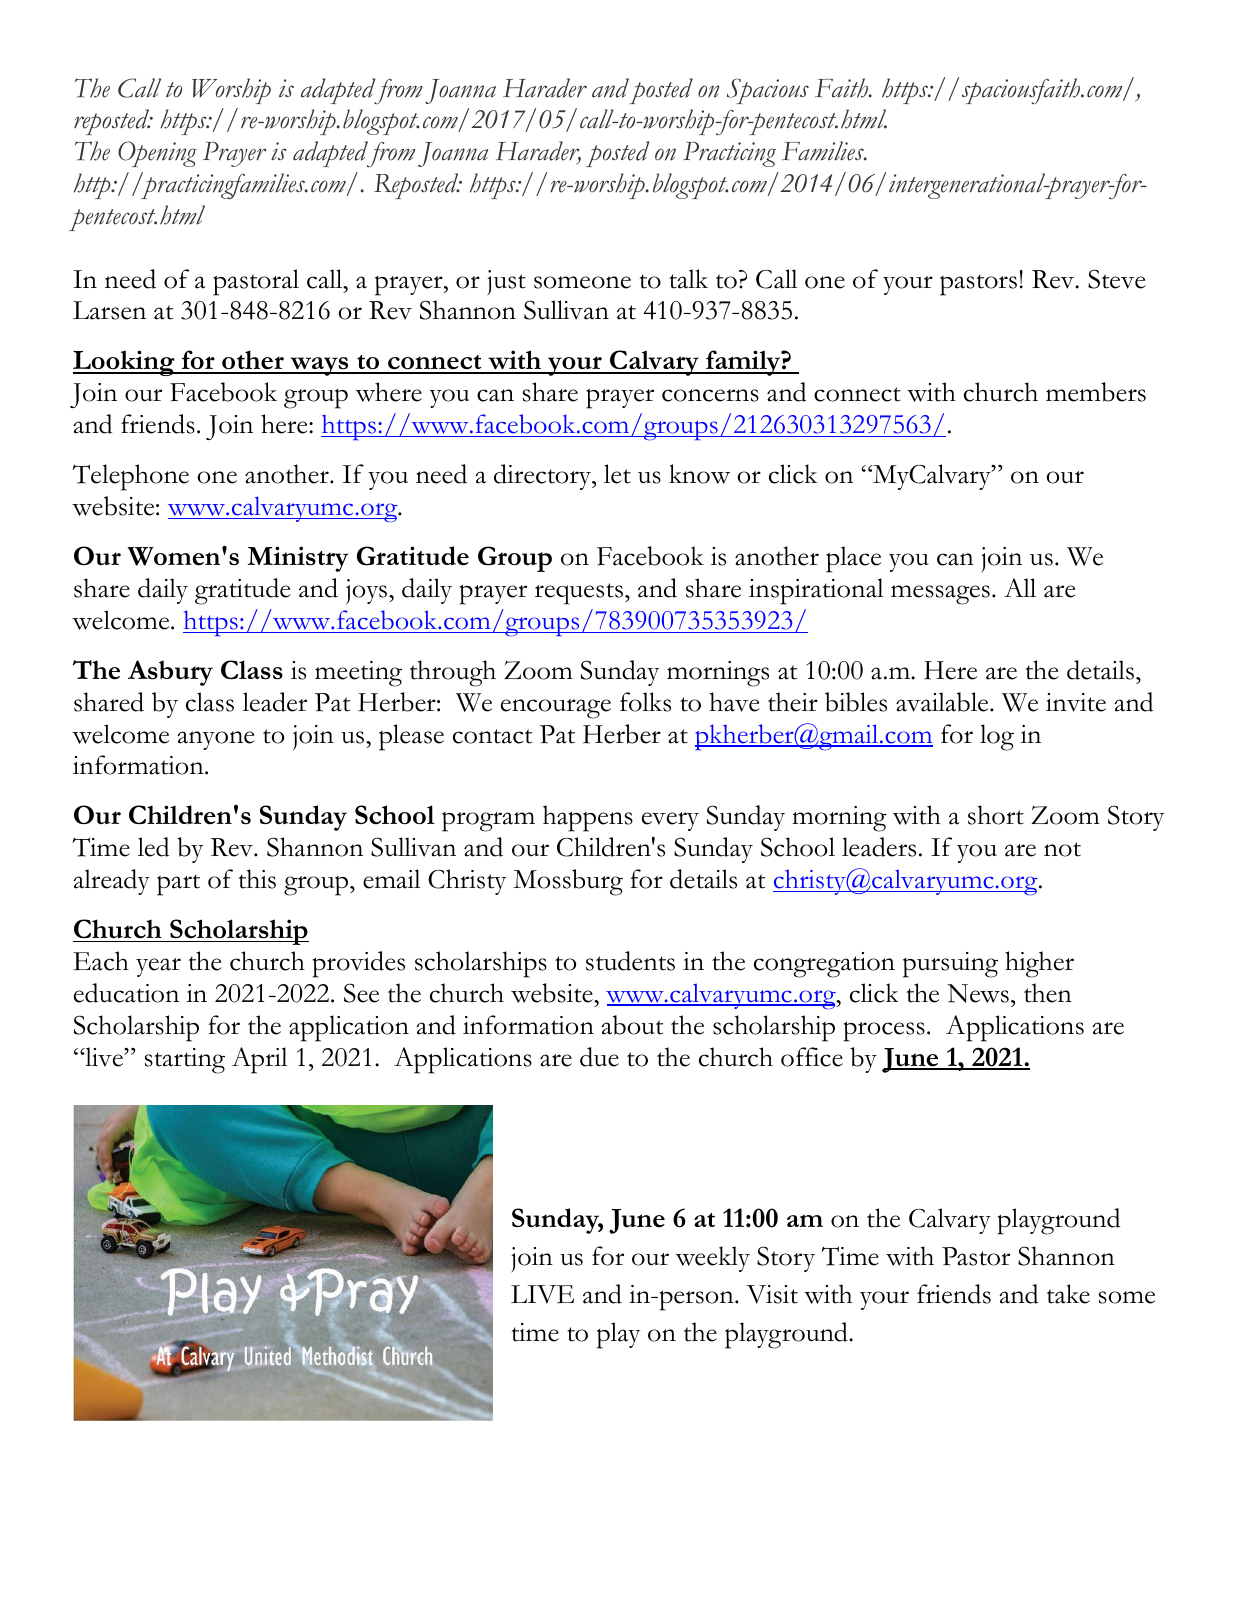 The width and height of the screenshot is (1237, 1601). What do you see at coordinates (257, 879) in the screenshot?
I see `this` at bounding box center [257, 879].
